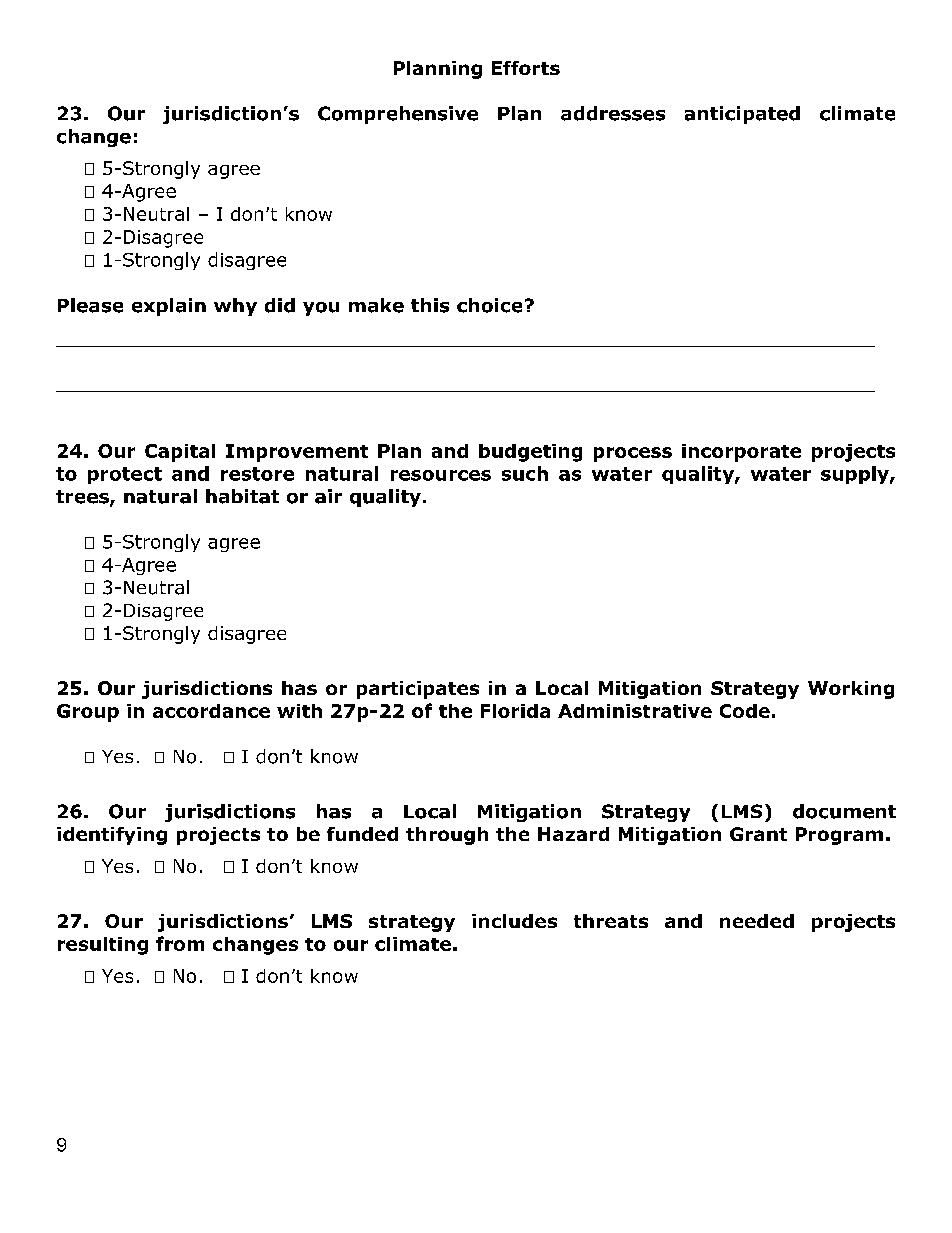  Describe the element at coordinates (242, 496) in the screenshot. I see `habitat` at that location.
